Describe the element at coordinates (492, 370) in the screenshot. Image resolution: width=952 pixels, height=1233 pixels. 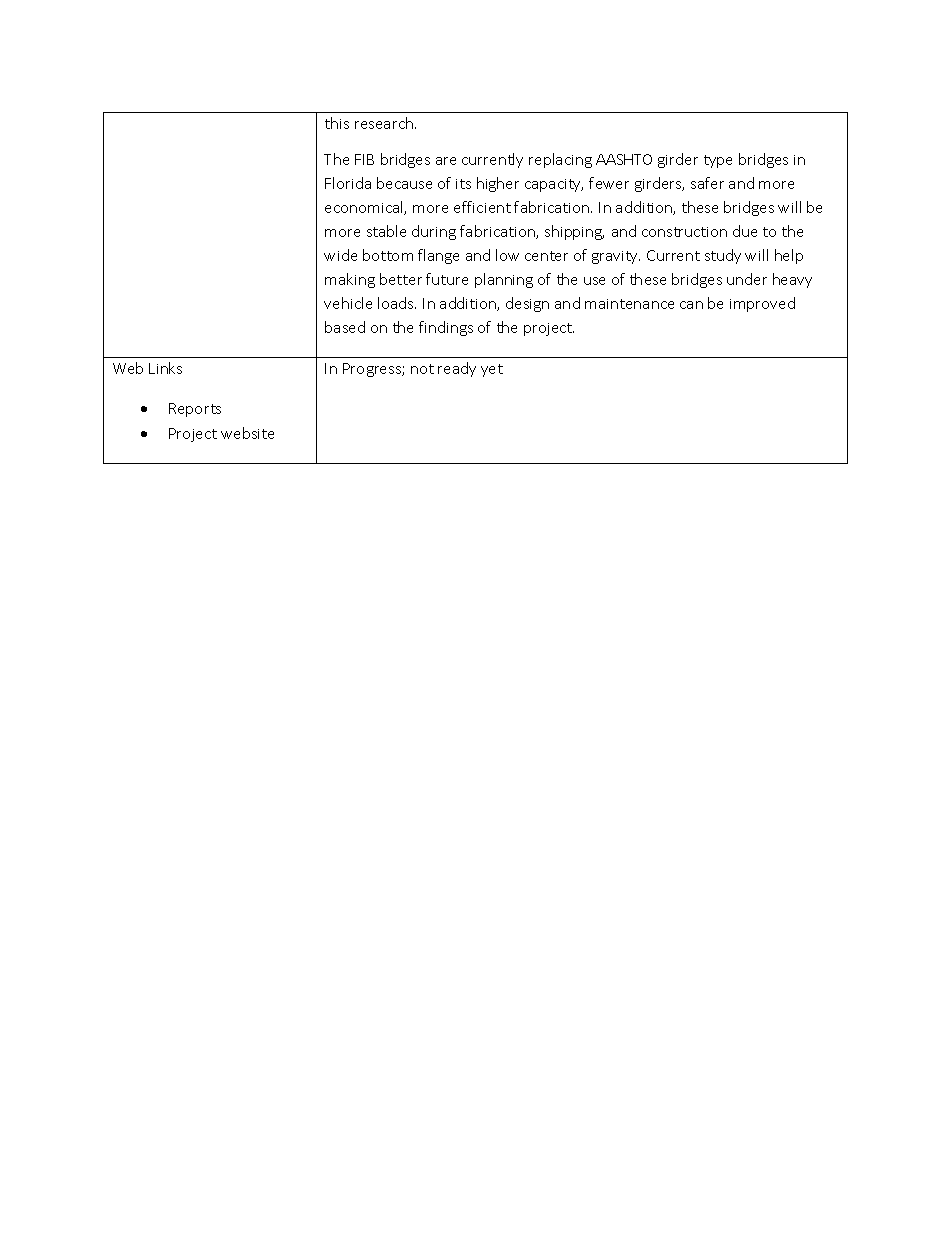
I see `yet` at that location.
